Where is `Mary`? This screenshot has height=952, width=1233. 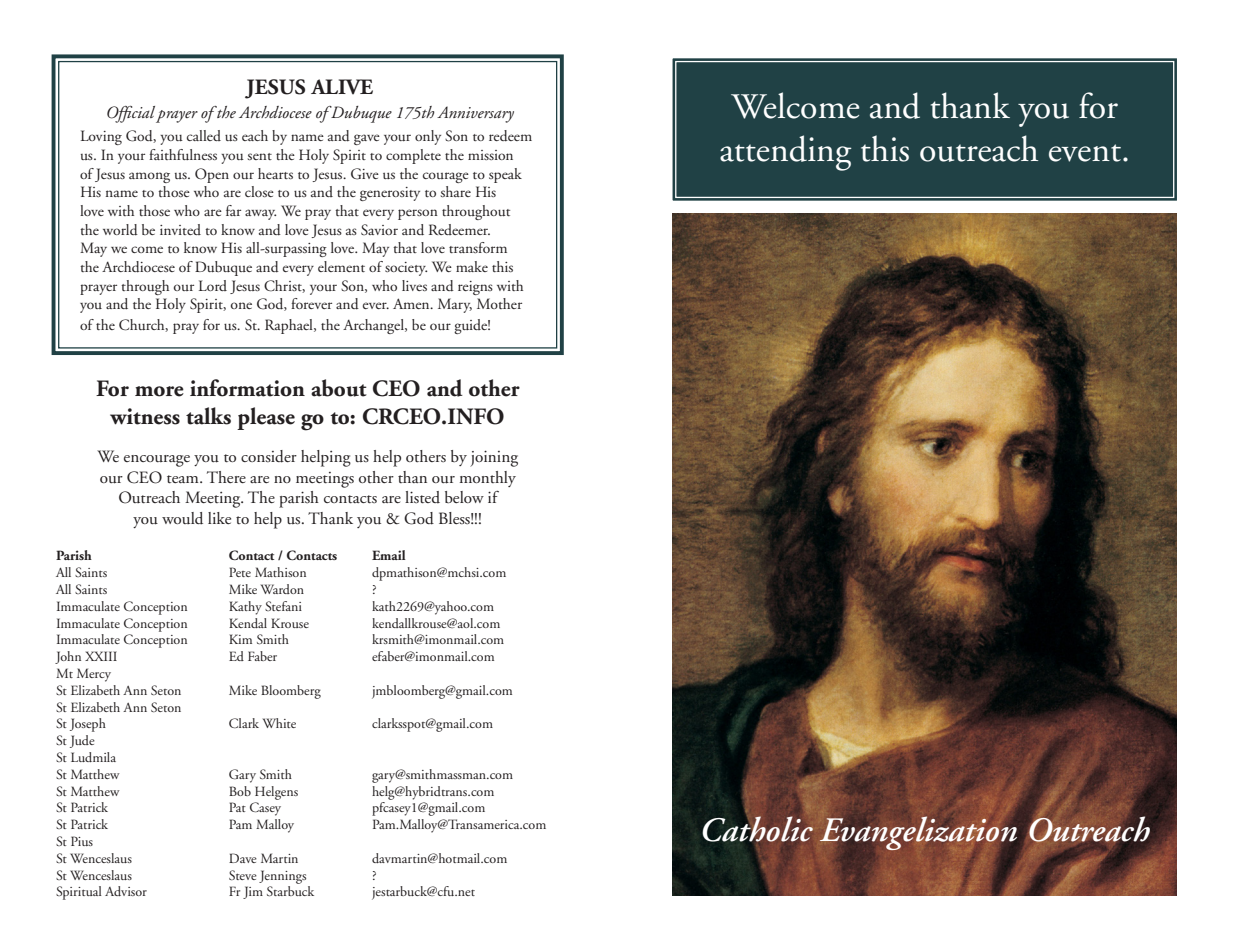
Mary is located at coordinates (455, 305).
